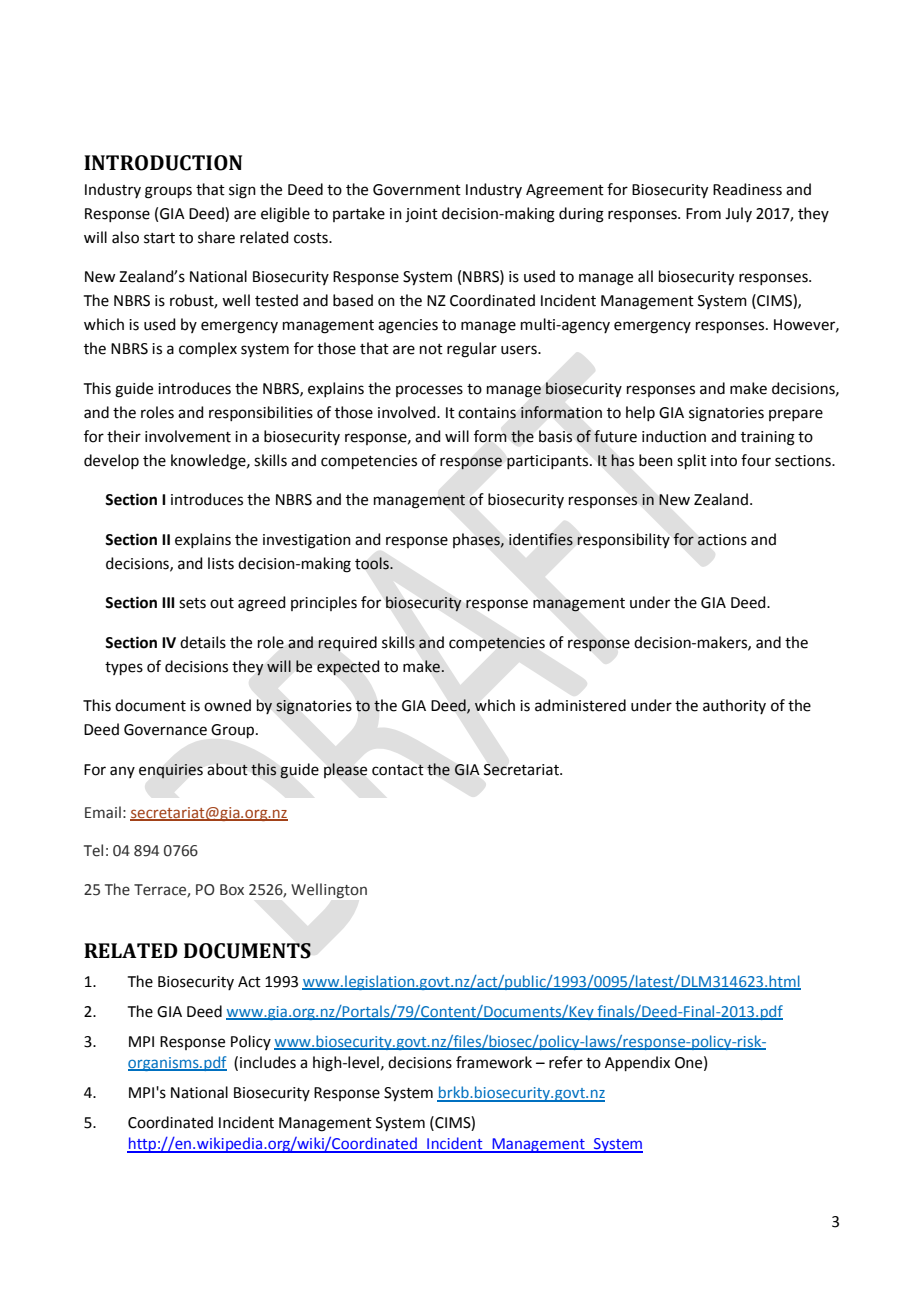 Image resolution: width=924 pixels, height=1308 pixels. What do you see at coordinates (232, 890) in the image?
I see `Box` at bounding box center [232, 890].
